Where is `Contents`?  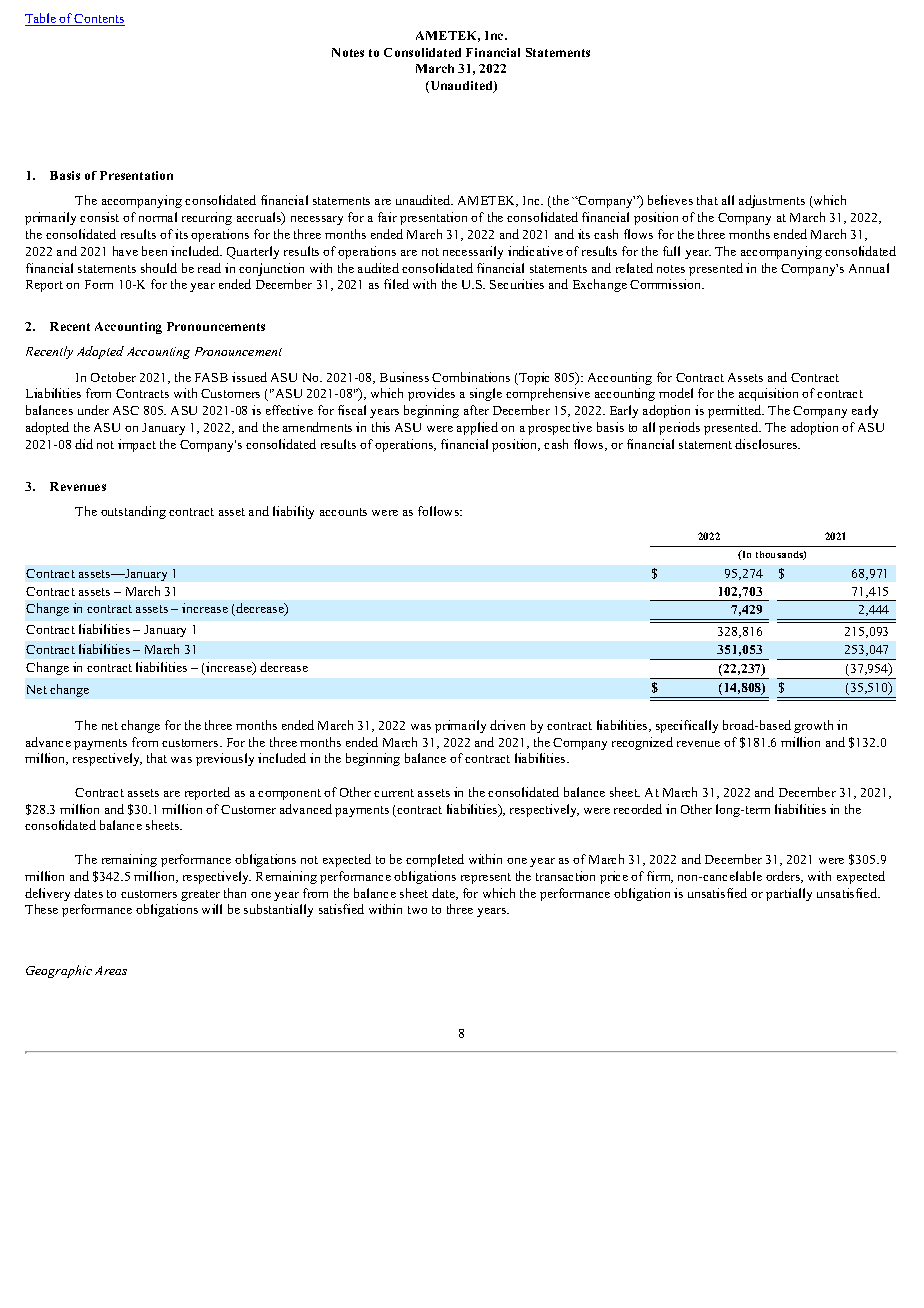
Contents is located at coordinates (99, 20).
